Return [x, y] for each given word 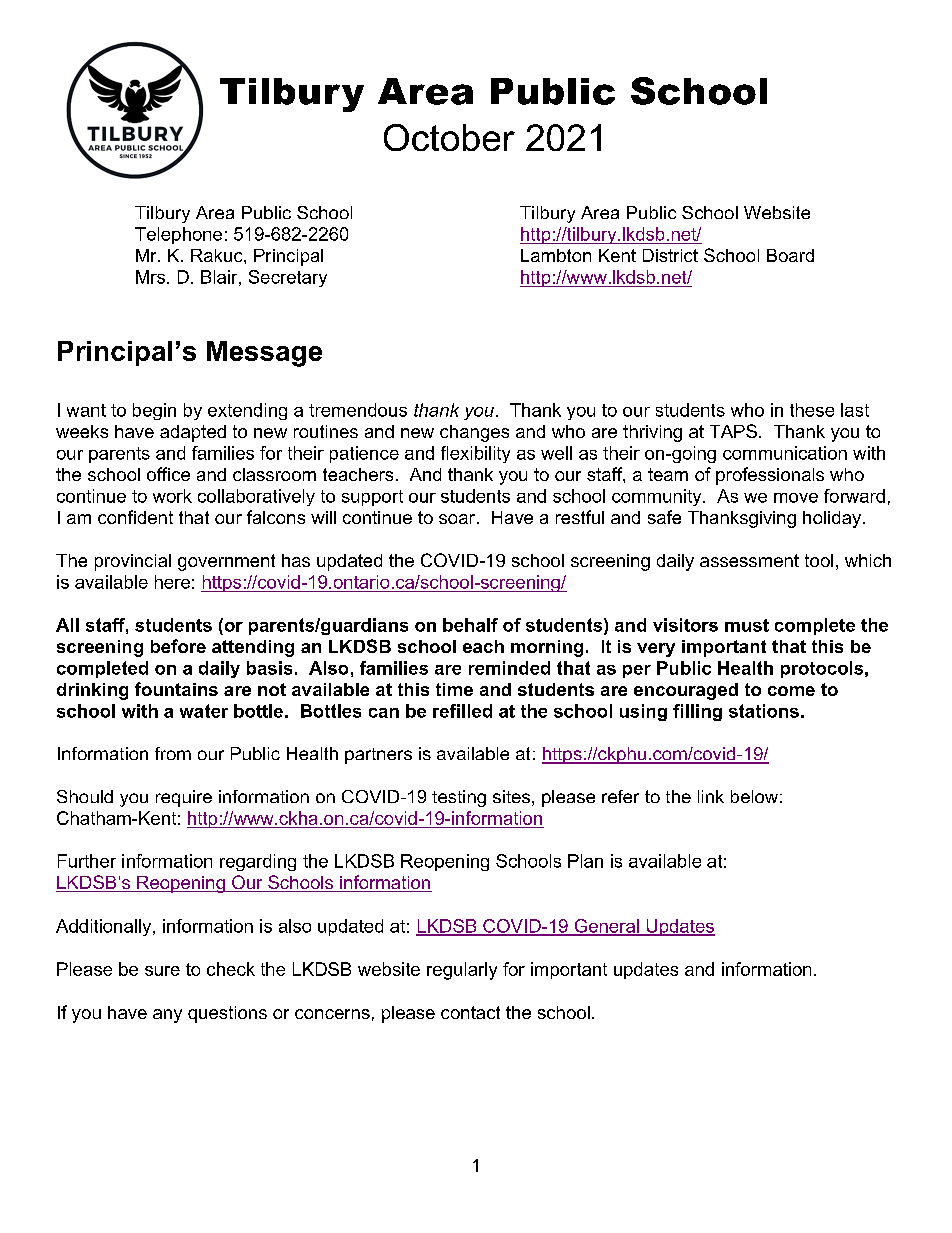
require [184, 798]
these [812, 410]
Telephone [178, 235]
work [172, 496]
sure [162, 971]
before [178, 646]
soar [457, 519]
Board [790, 255]
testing [459, 798]
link [711, 796]
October [449, 137]
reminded [509, 668]
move [796, 498]
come [791, 691]
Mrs [152, 277]
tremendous [358, 410]
